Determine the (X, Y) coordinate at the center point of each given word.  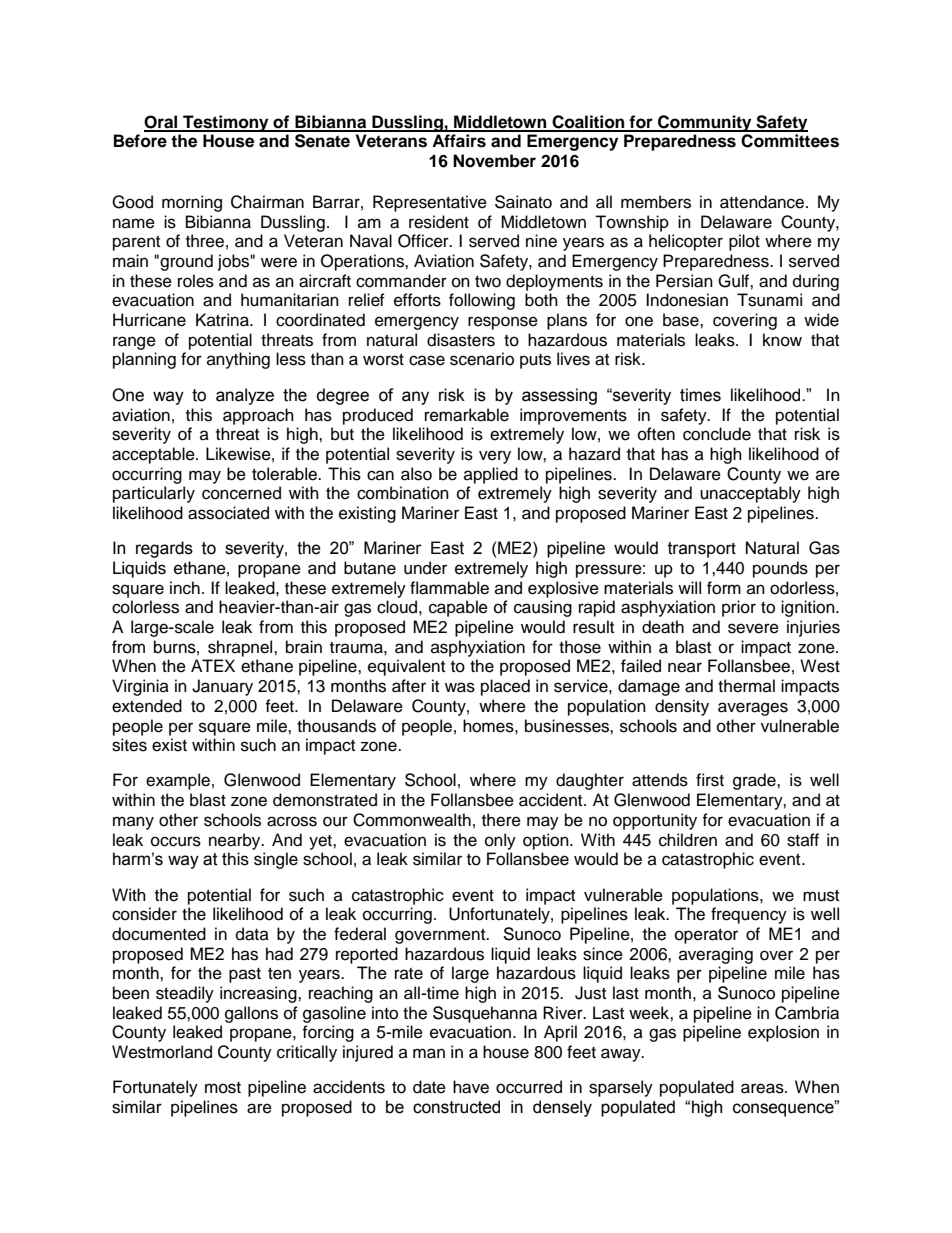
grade (755, 781)
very (495, 457)
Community (705, 123)
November (494, 161)
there (501, 820)
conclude (717, 434)
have (471, 1087)
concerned (241, 493)
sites (129, 745)
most (223, 1088)
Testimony (226, 123)
